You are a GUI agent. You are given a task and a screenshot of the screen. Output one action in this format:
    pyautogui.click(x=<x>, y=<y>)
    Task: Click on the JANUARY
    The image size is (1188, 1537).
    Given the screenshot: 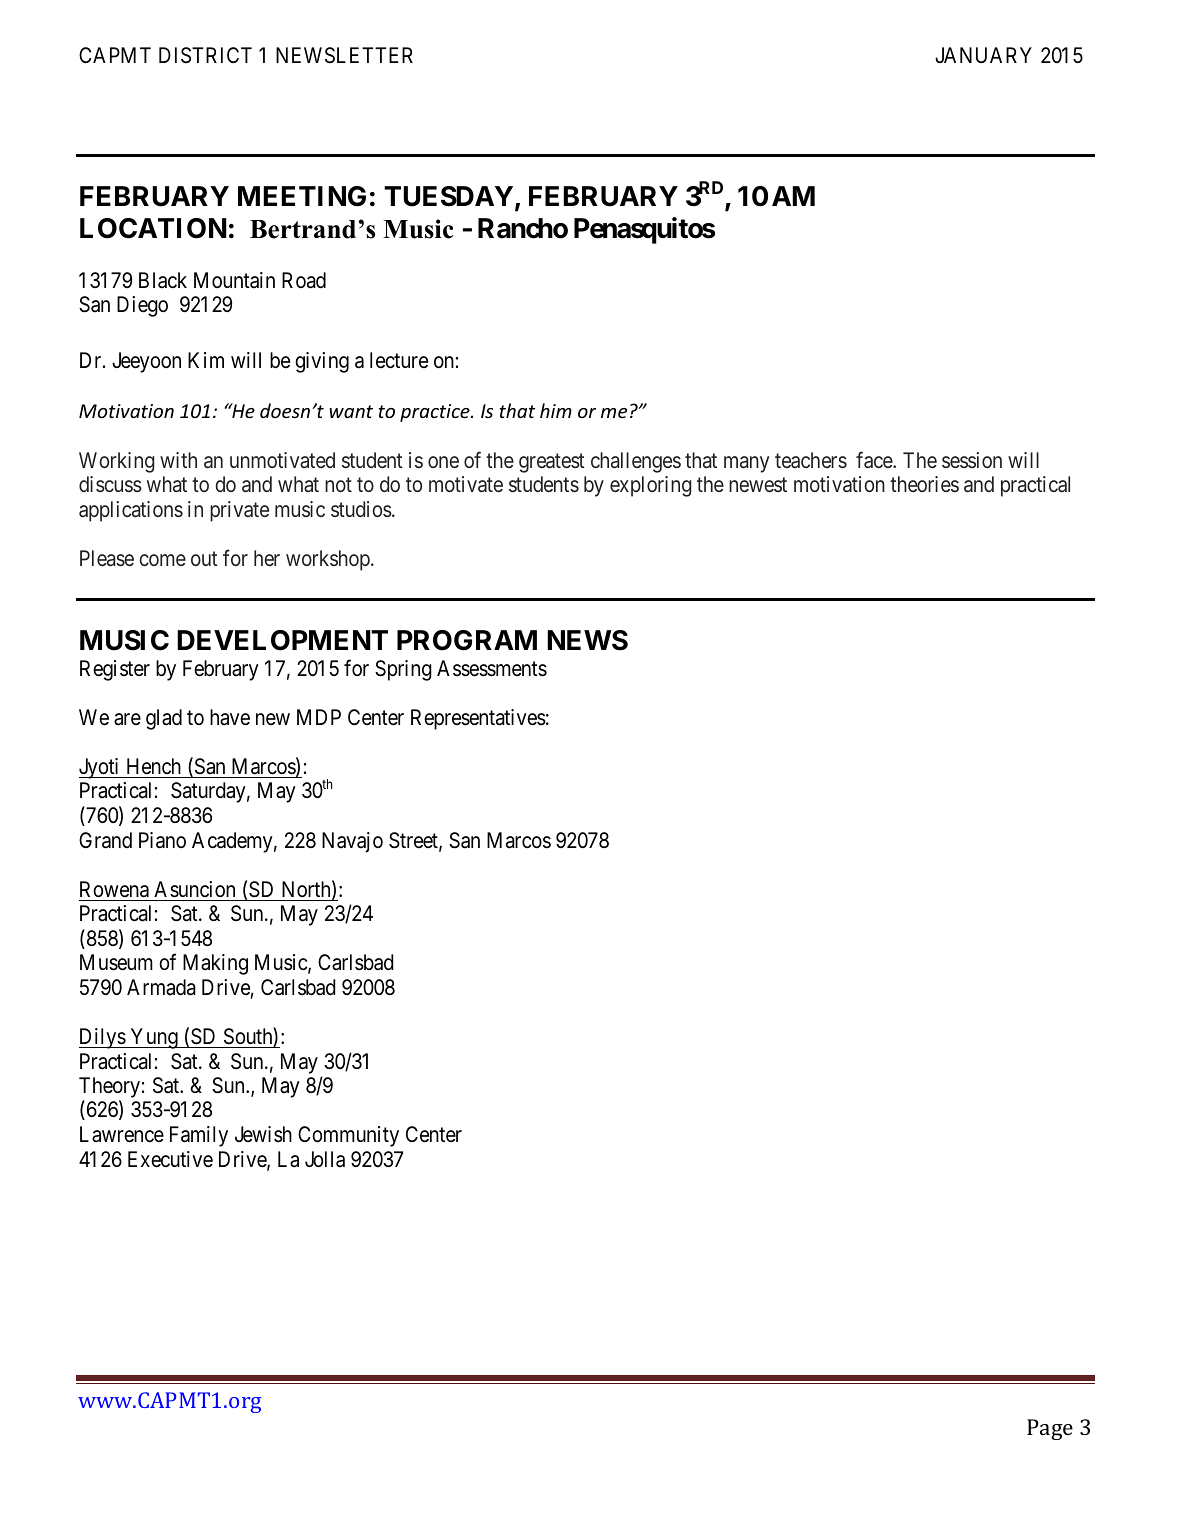 What is the action you would take?
    pyautogui.click(x=983, y=55)
